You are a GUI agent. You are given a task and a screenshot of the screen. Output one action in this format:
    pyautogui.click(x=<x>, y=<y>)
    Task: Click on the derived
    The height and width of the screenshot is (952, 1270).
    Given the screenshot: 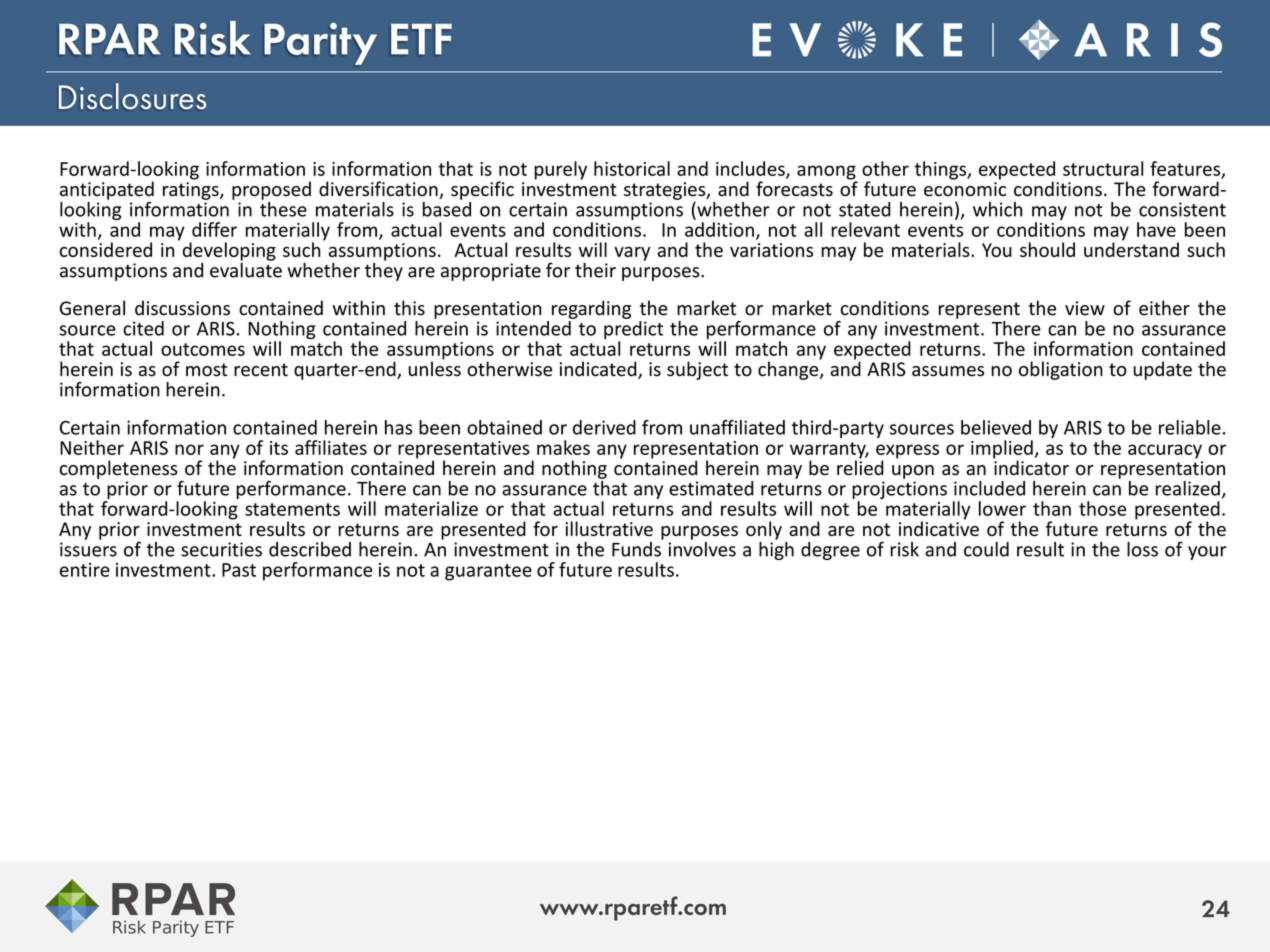 What is the action you would take?
    pyautogui.click(x=604, y=427)
